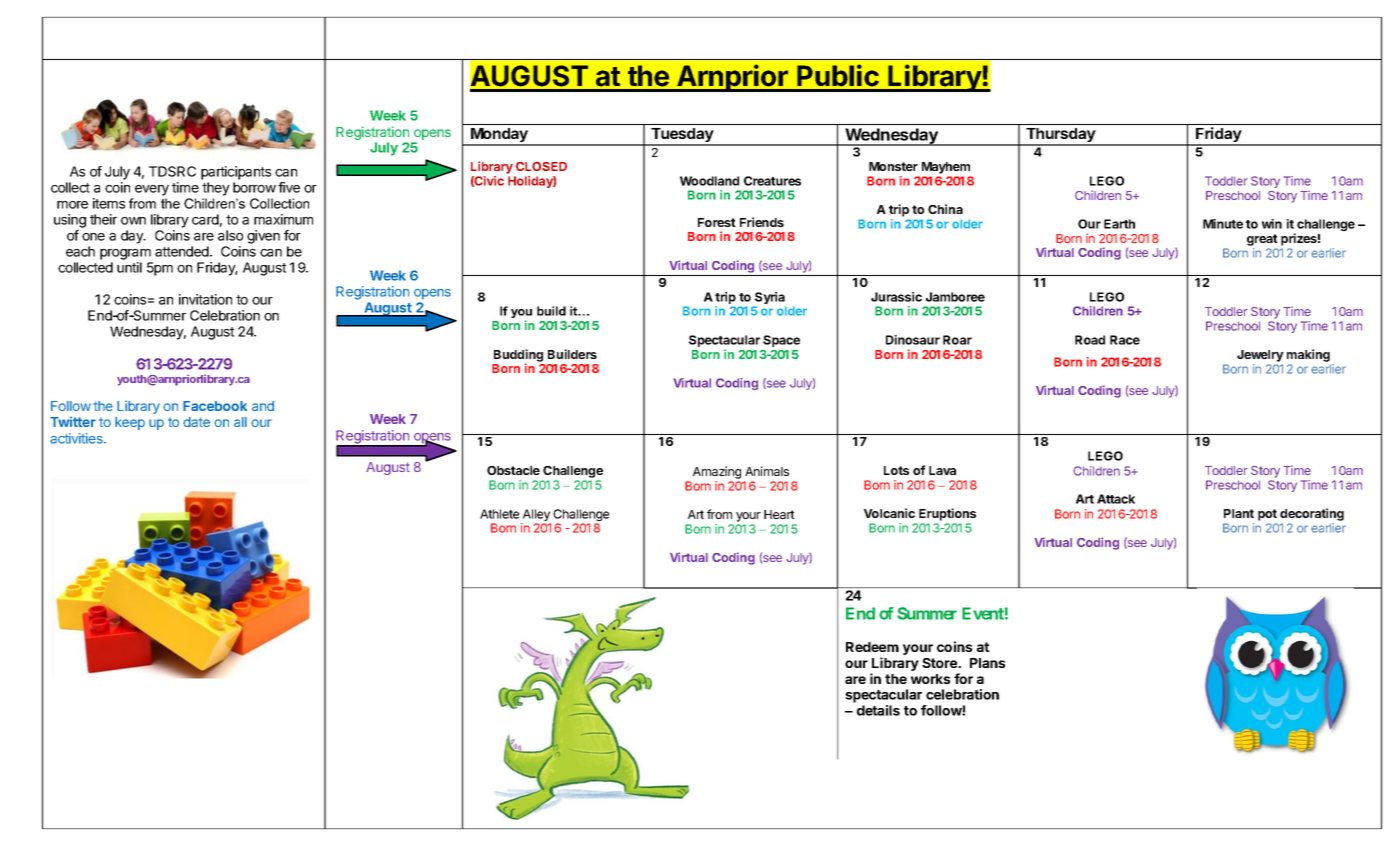  I want to click on Plans, so click(987, 663).
